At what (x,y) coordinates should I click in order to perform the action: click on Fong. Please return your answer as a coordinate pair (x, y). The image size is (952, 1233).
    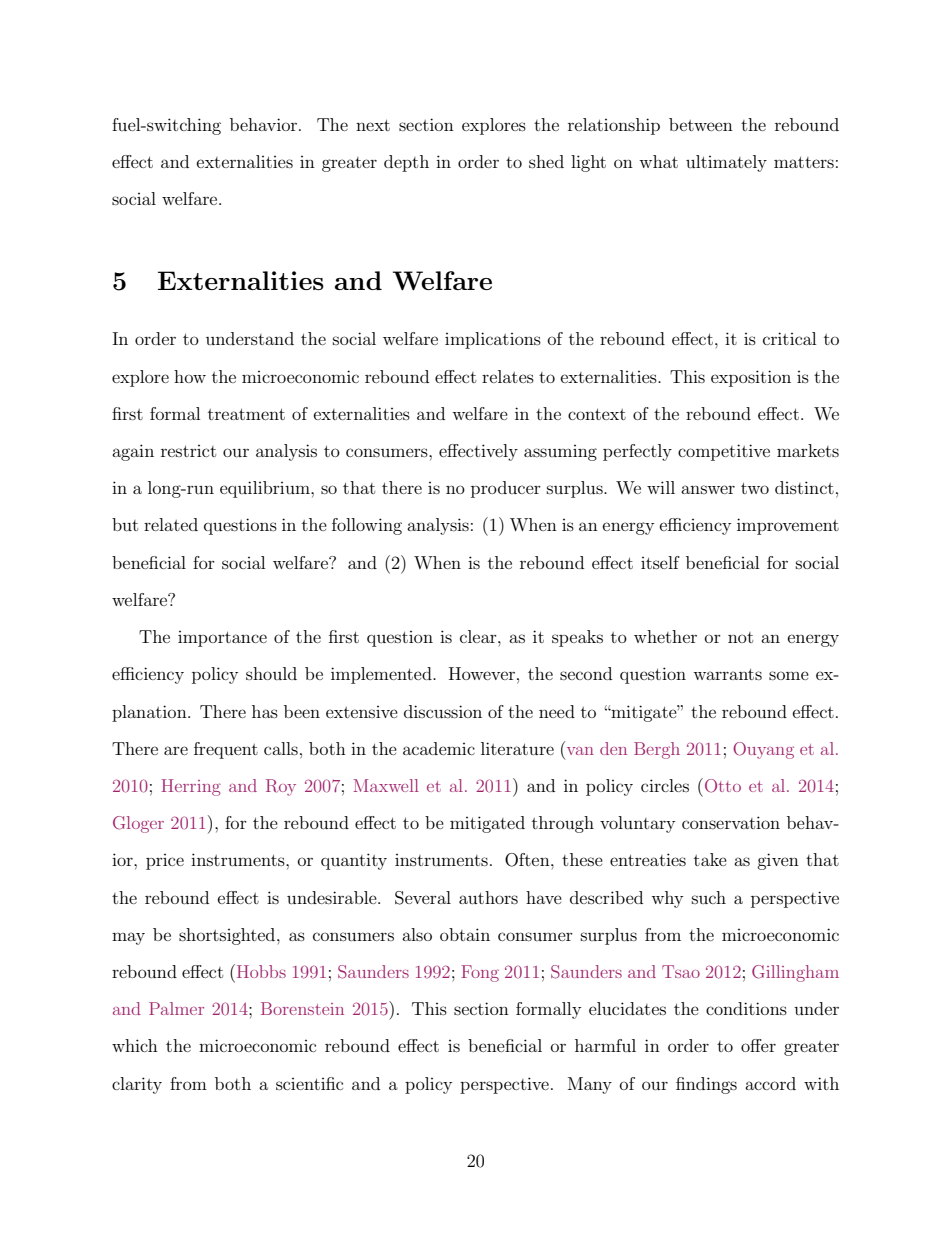
    Looking at the image, I should click on (480, 973).
